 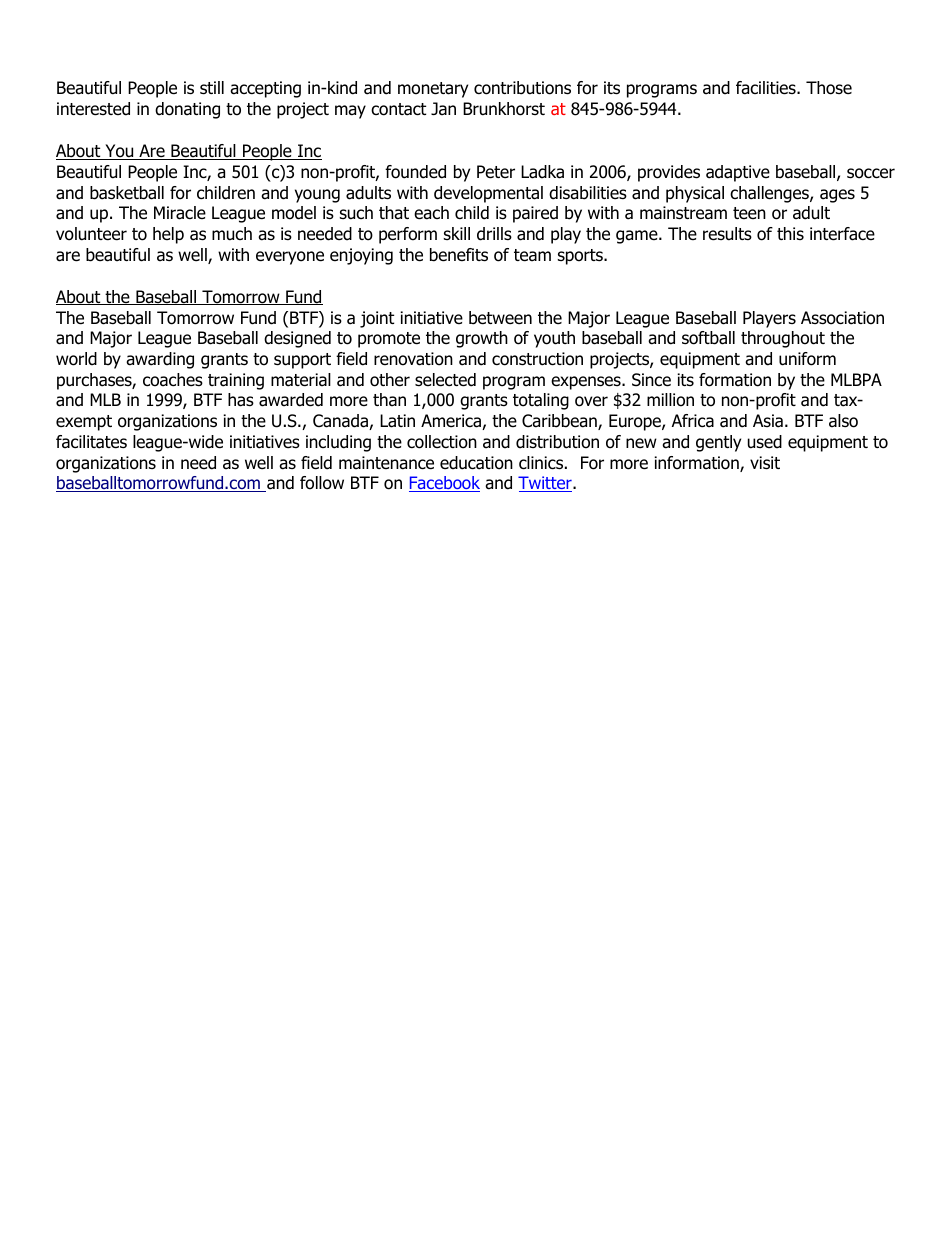 What do you see at coordinates (187, 110) in the screenshot?
I see `donating` at bounding box center [187, 110].
